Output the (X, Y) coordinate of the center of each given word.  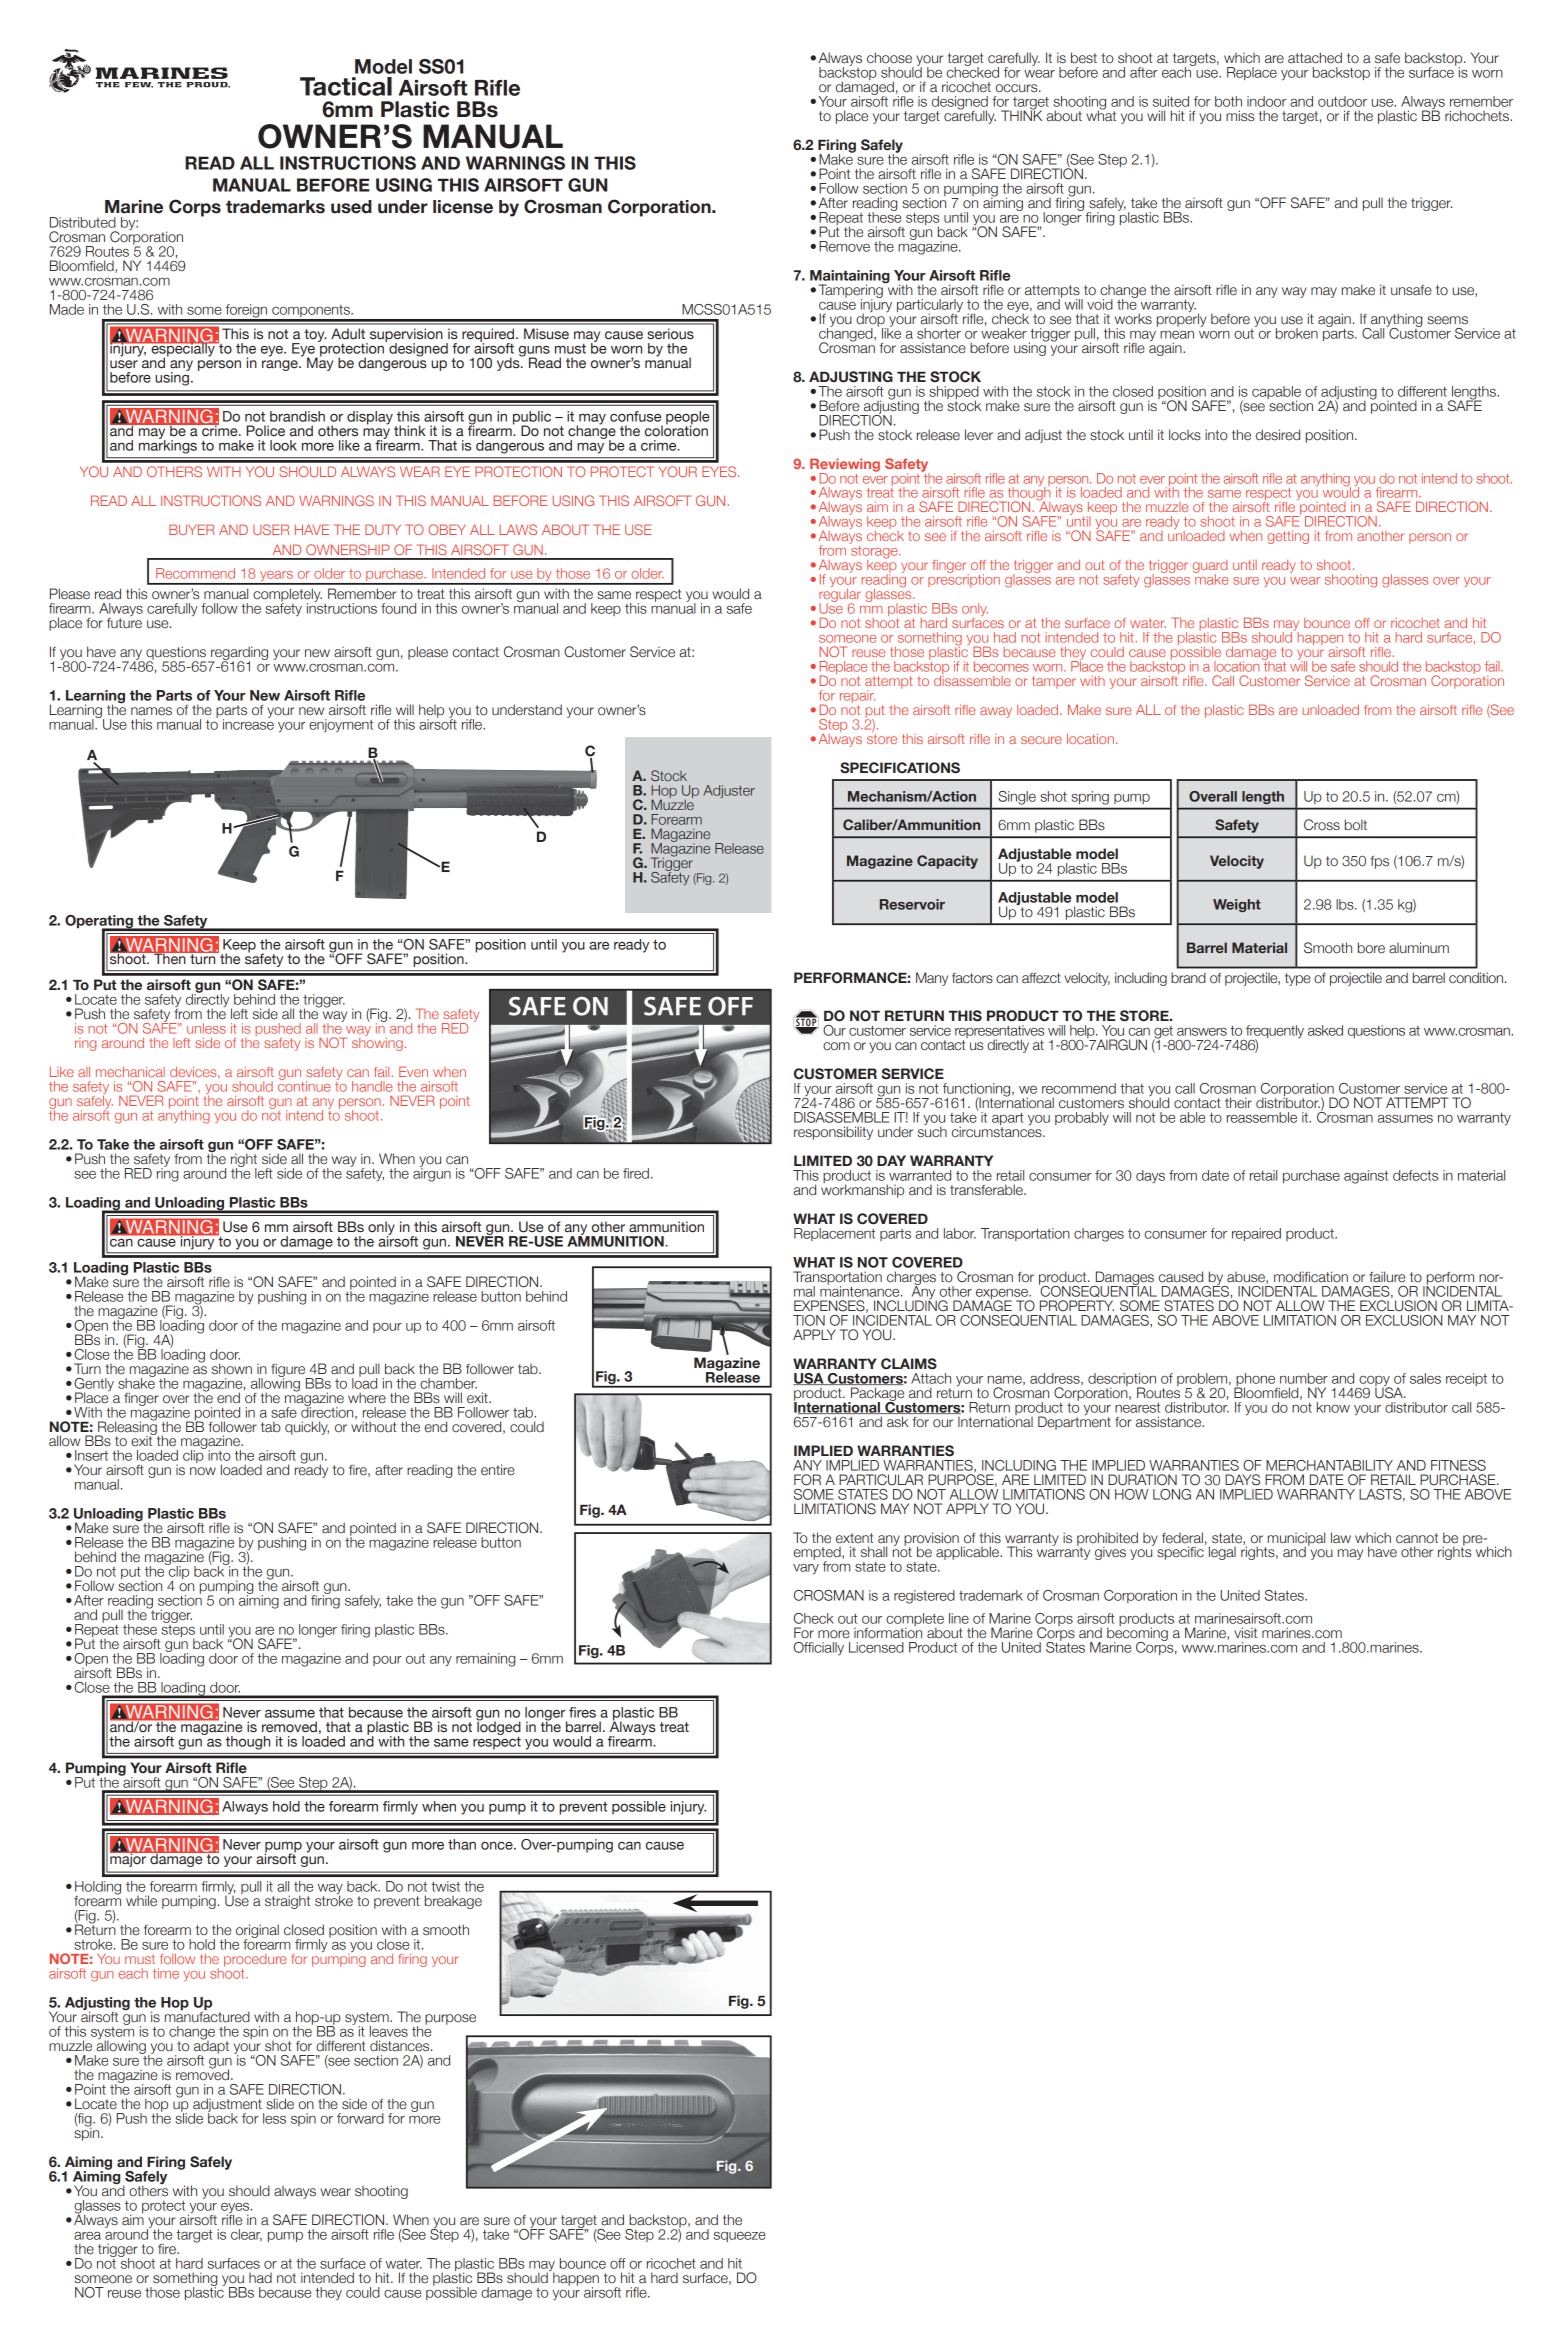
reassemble (1262, 1117)
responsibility (833, 1133)
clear (246, 2235)
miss (1240, 115)
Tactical (346, 86)
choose (889, 58)
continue (304, 1085)
